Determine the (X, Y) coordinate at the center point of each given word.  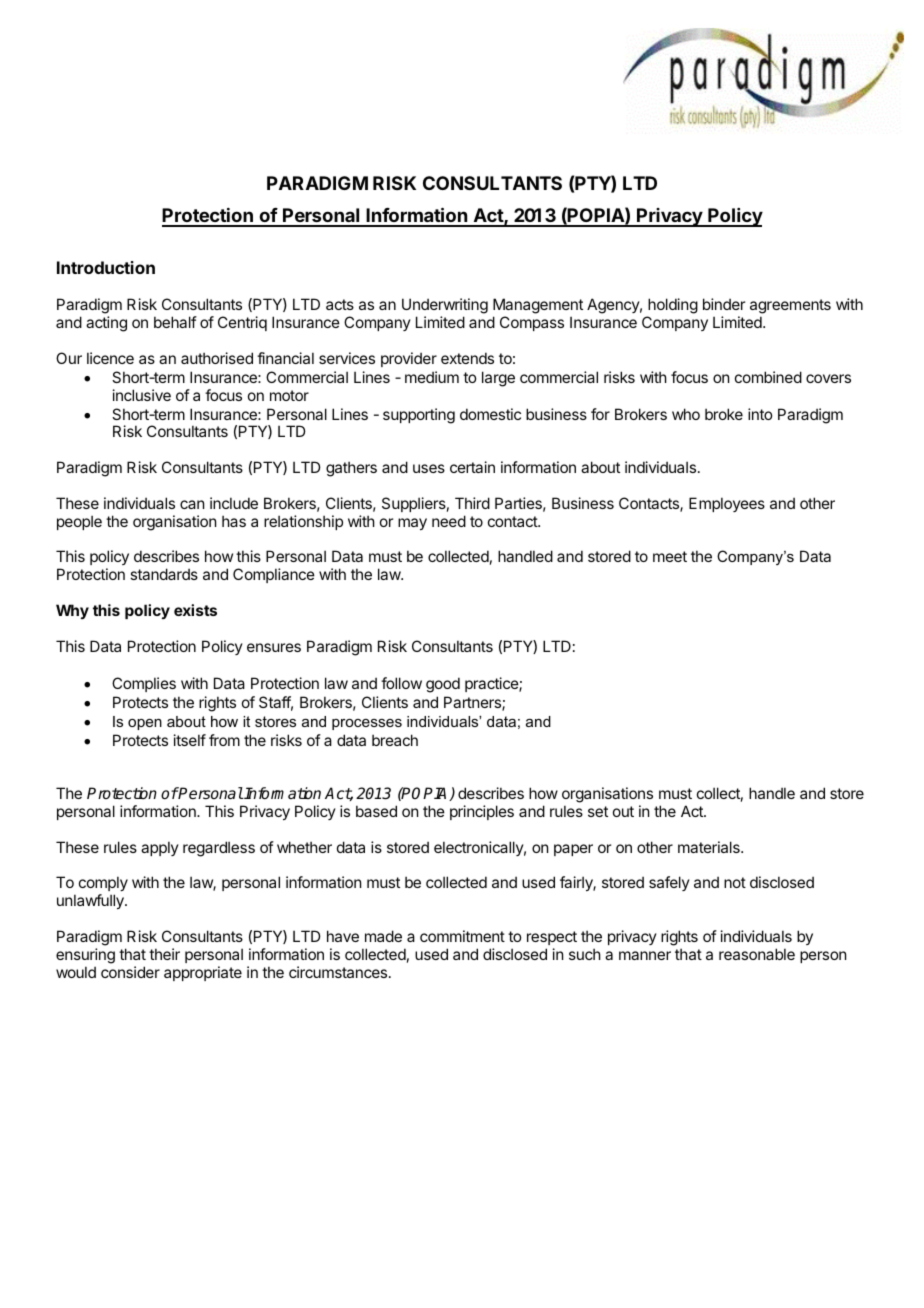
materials (710, 847)
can (192, 504)
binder (724, 304)
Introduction (106, 267)
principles (482, 812)
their (164, 954)
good (443, 685)
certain (472, 467)
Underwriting (445, 306)
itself (190, 740)
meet (670, 556)
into (760, 414)
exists (195, 610)
